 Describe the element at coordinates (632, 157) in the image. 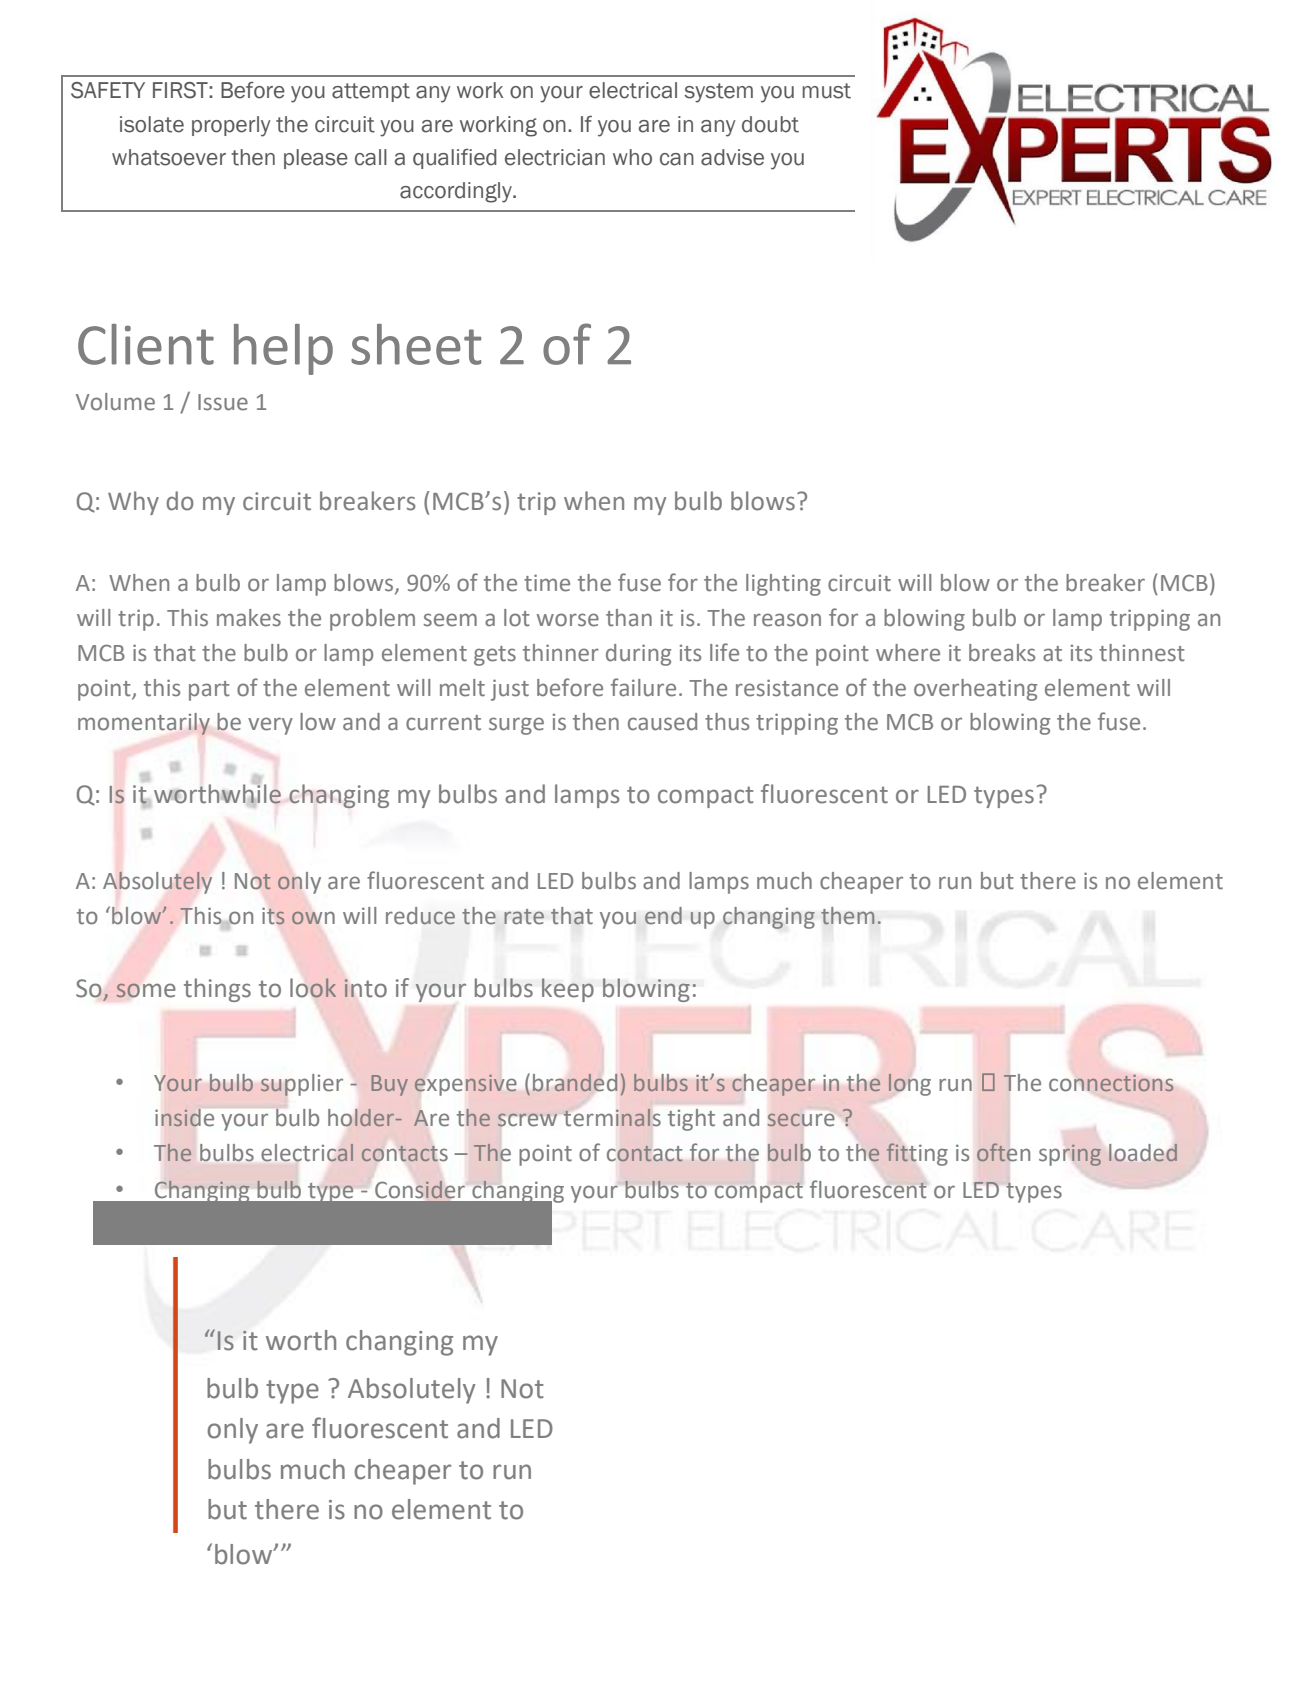

I see `who` at that location.
